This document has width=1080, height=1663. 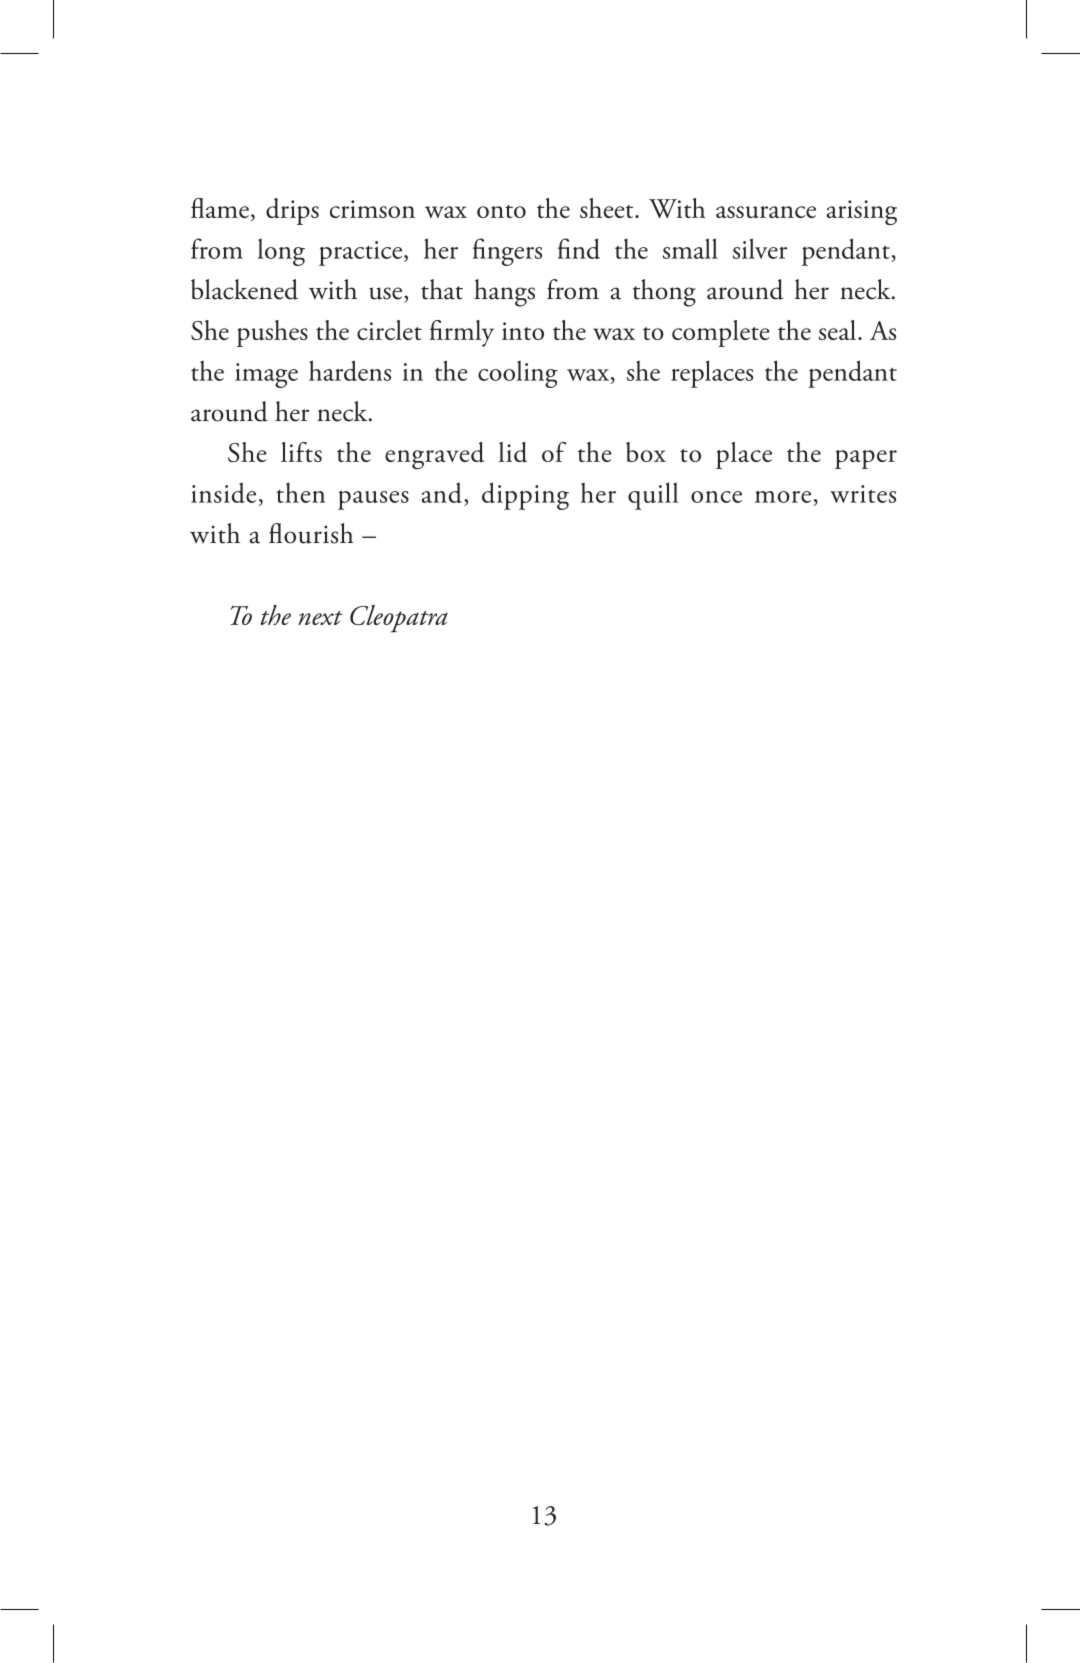 I want to click on assurance, so click(x=766, y=212).
